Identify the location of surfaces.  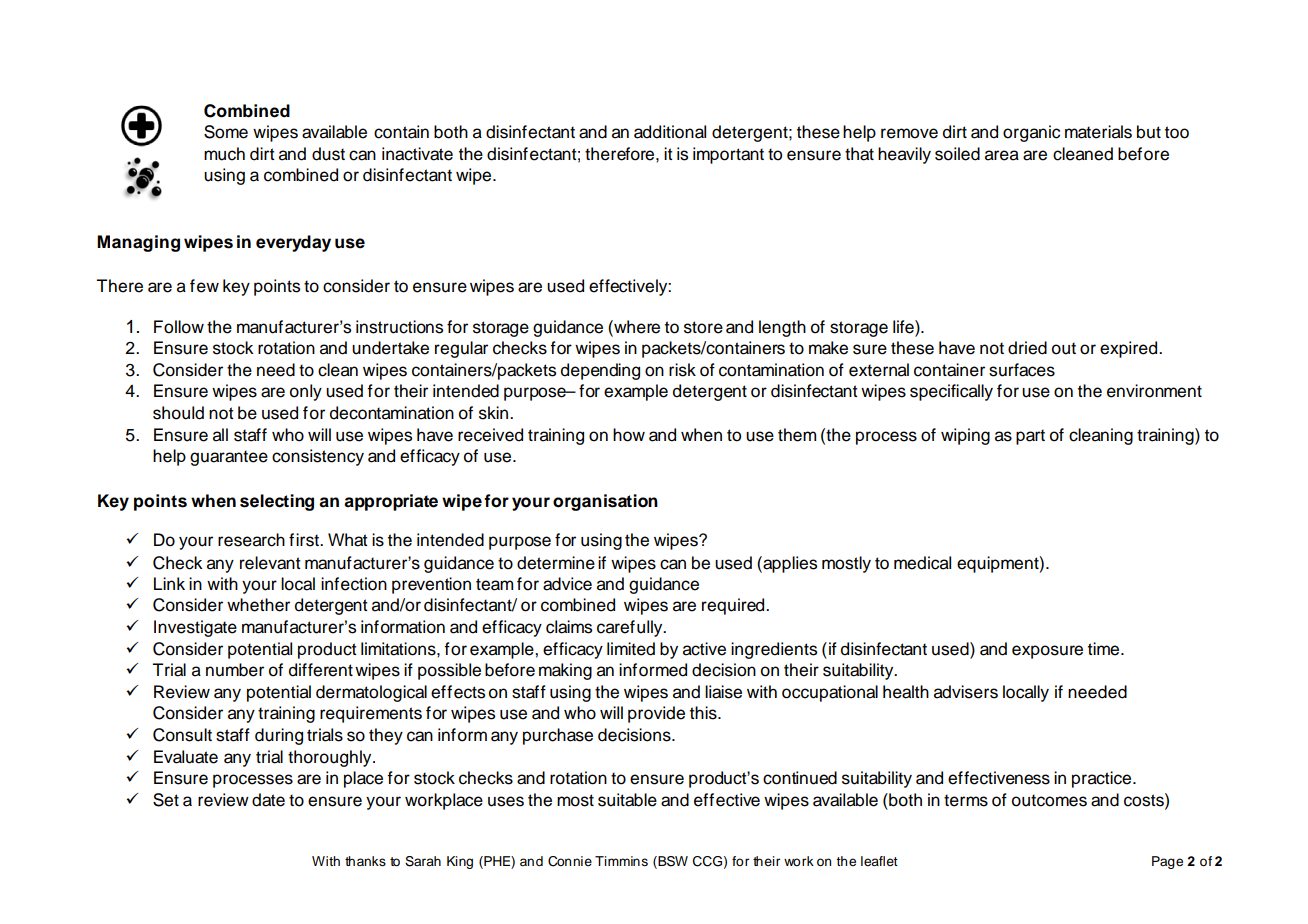
(1022, 370).
